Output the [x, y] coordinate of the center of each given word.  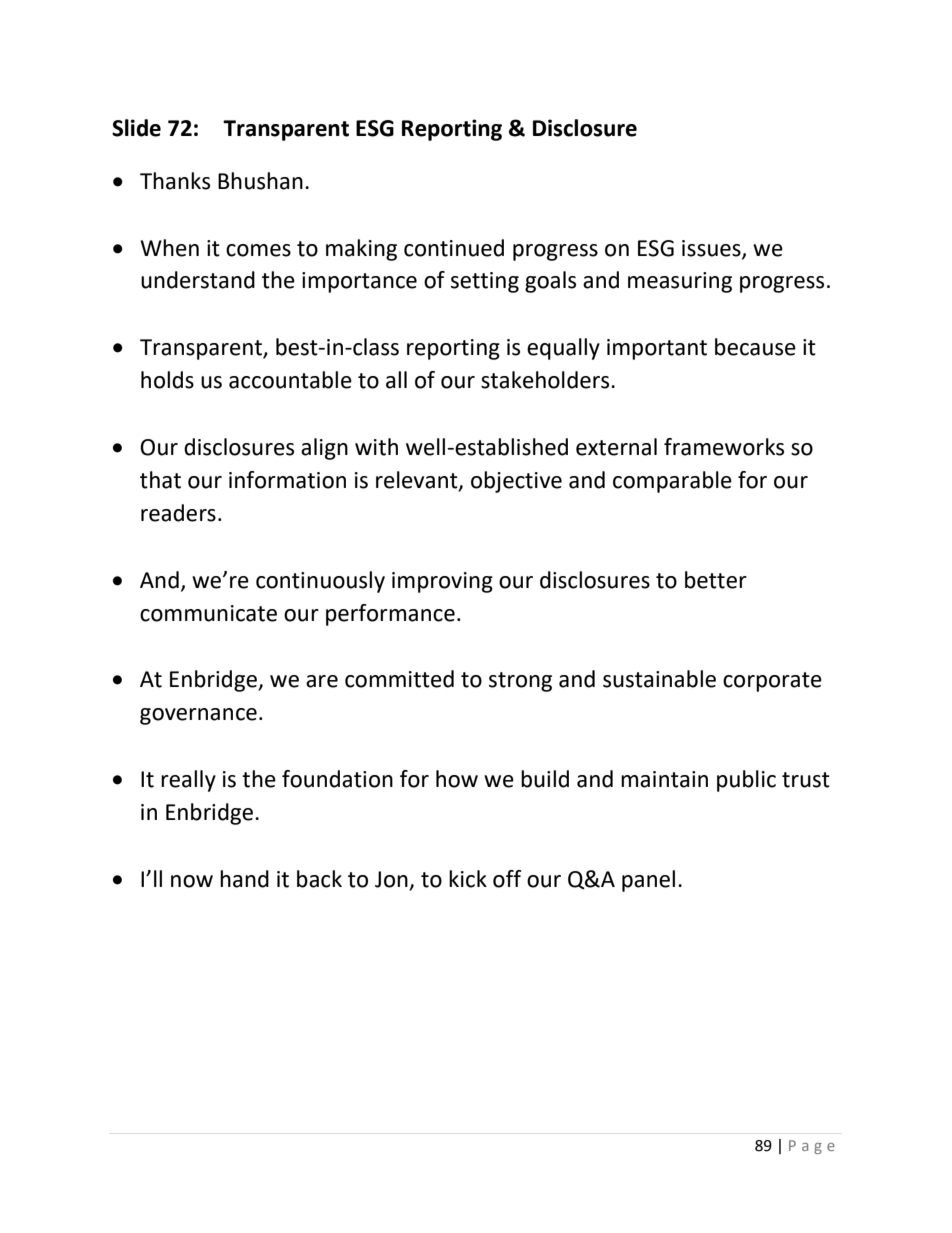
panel [648, 881]
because [755, 347]
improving [442, 582]
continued [454, 248]
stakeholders [546, 380]
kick [468, 879]
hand [244, 879]
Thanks [175, 181]
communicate [208, 613]
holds [167, 380]
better [716, 580]
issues [712, 249]
